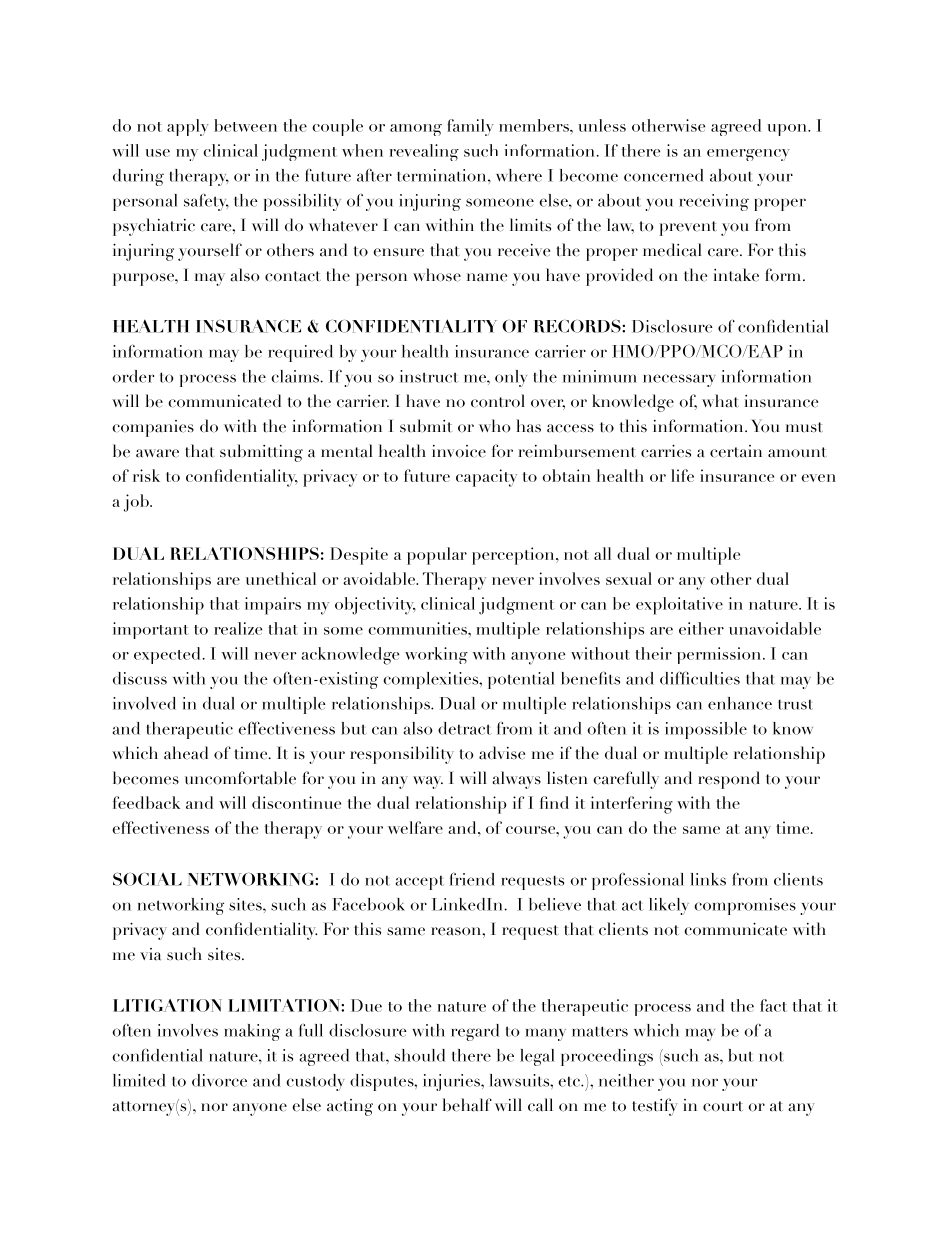 The width and height of the page is (952, 1233). Describe the element at coordinates (188, 127) in the page. I see `apply` at that location.
